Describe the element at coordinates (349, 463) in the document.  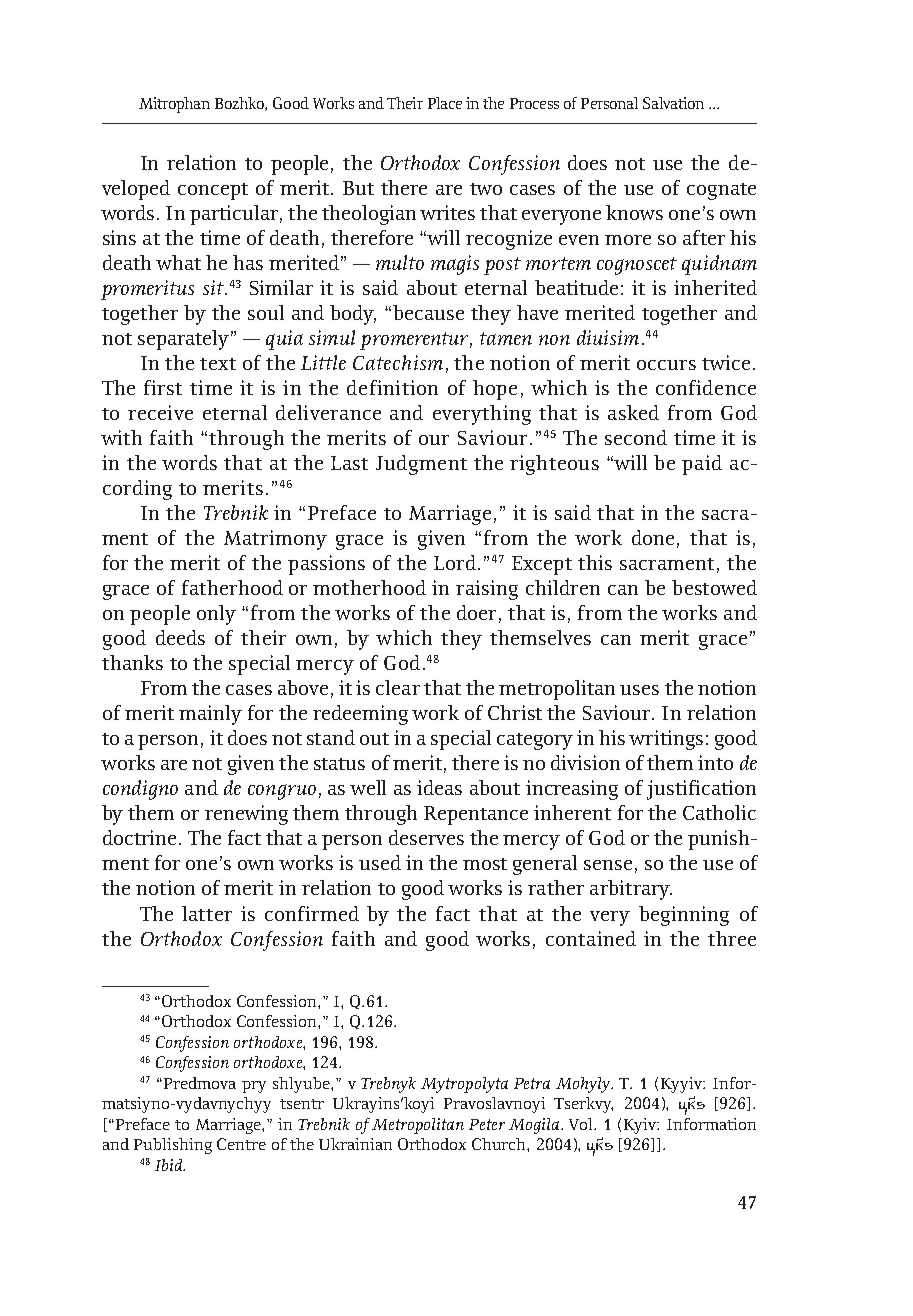
I see `Last` at that location.
